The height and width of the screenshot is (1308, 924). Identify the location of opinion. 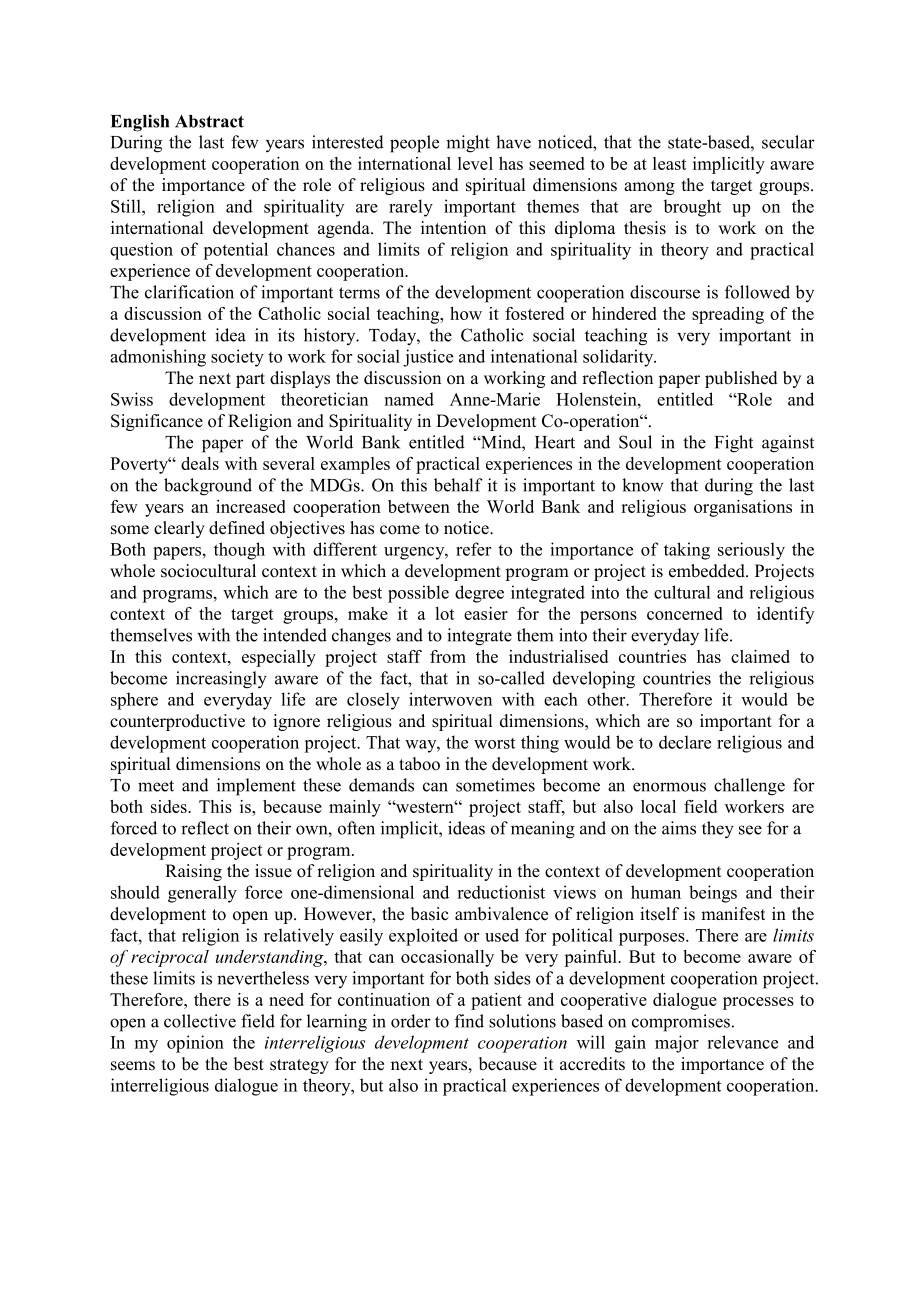
(195, 1044).
